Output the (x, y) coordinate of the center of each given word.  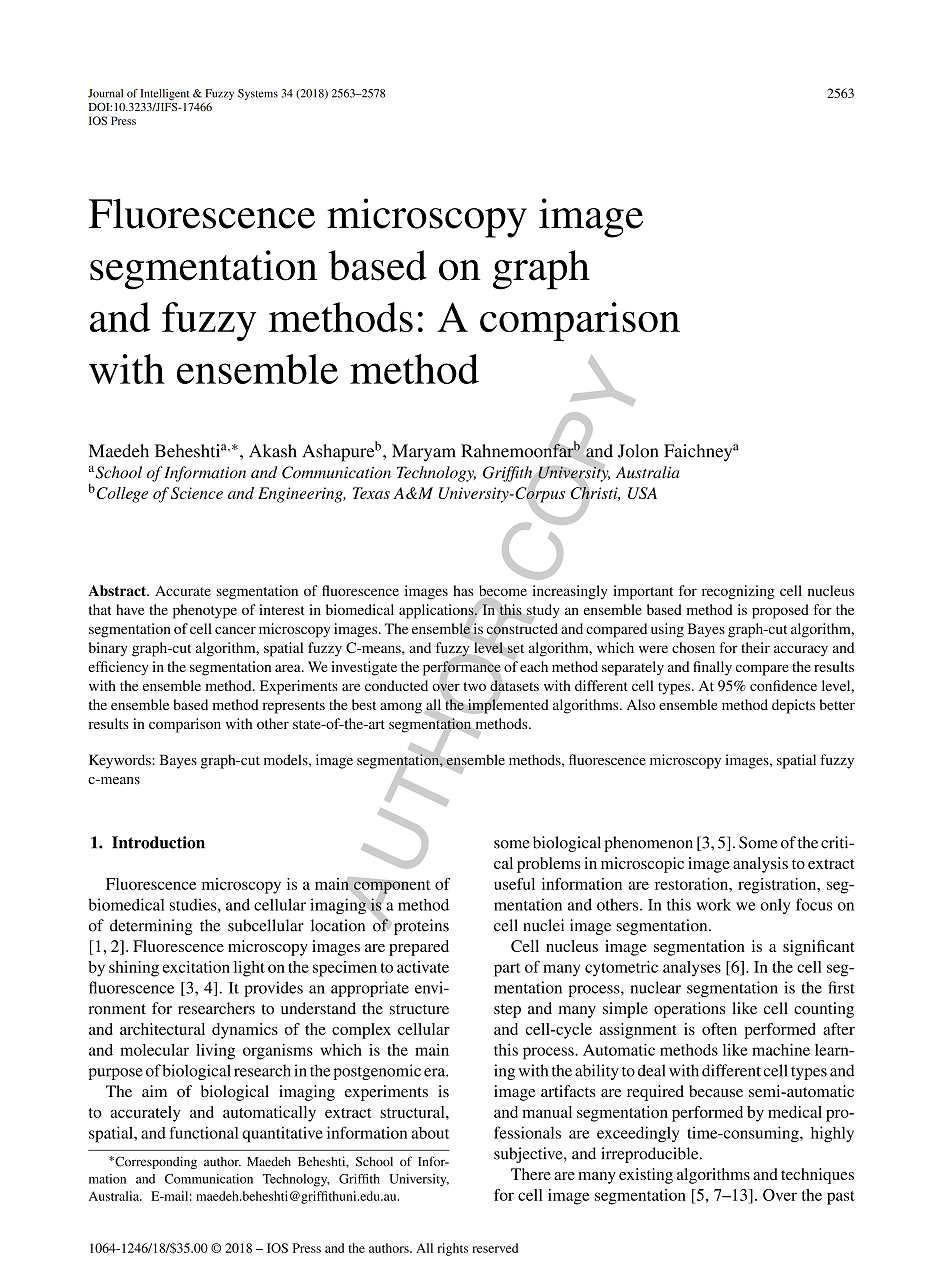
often (719, 1029)
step (507, 1011)
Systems (258, 94)
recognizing (738, 592)
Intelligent (165, 94)
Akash (273, 451)
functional (204, 1132)
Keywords (121, 761)
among (401, 708)
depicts (793, 706)
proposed (780, 611)
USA (642, 493)
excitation (196, 967)
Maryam (424, 453)
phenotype (205, 611)
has (463, 590)
